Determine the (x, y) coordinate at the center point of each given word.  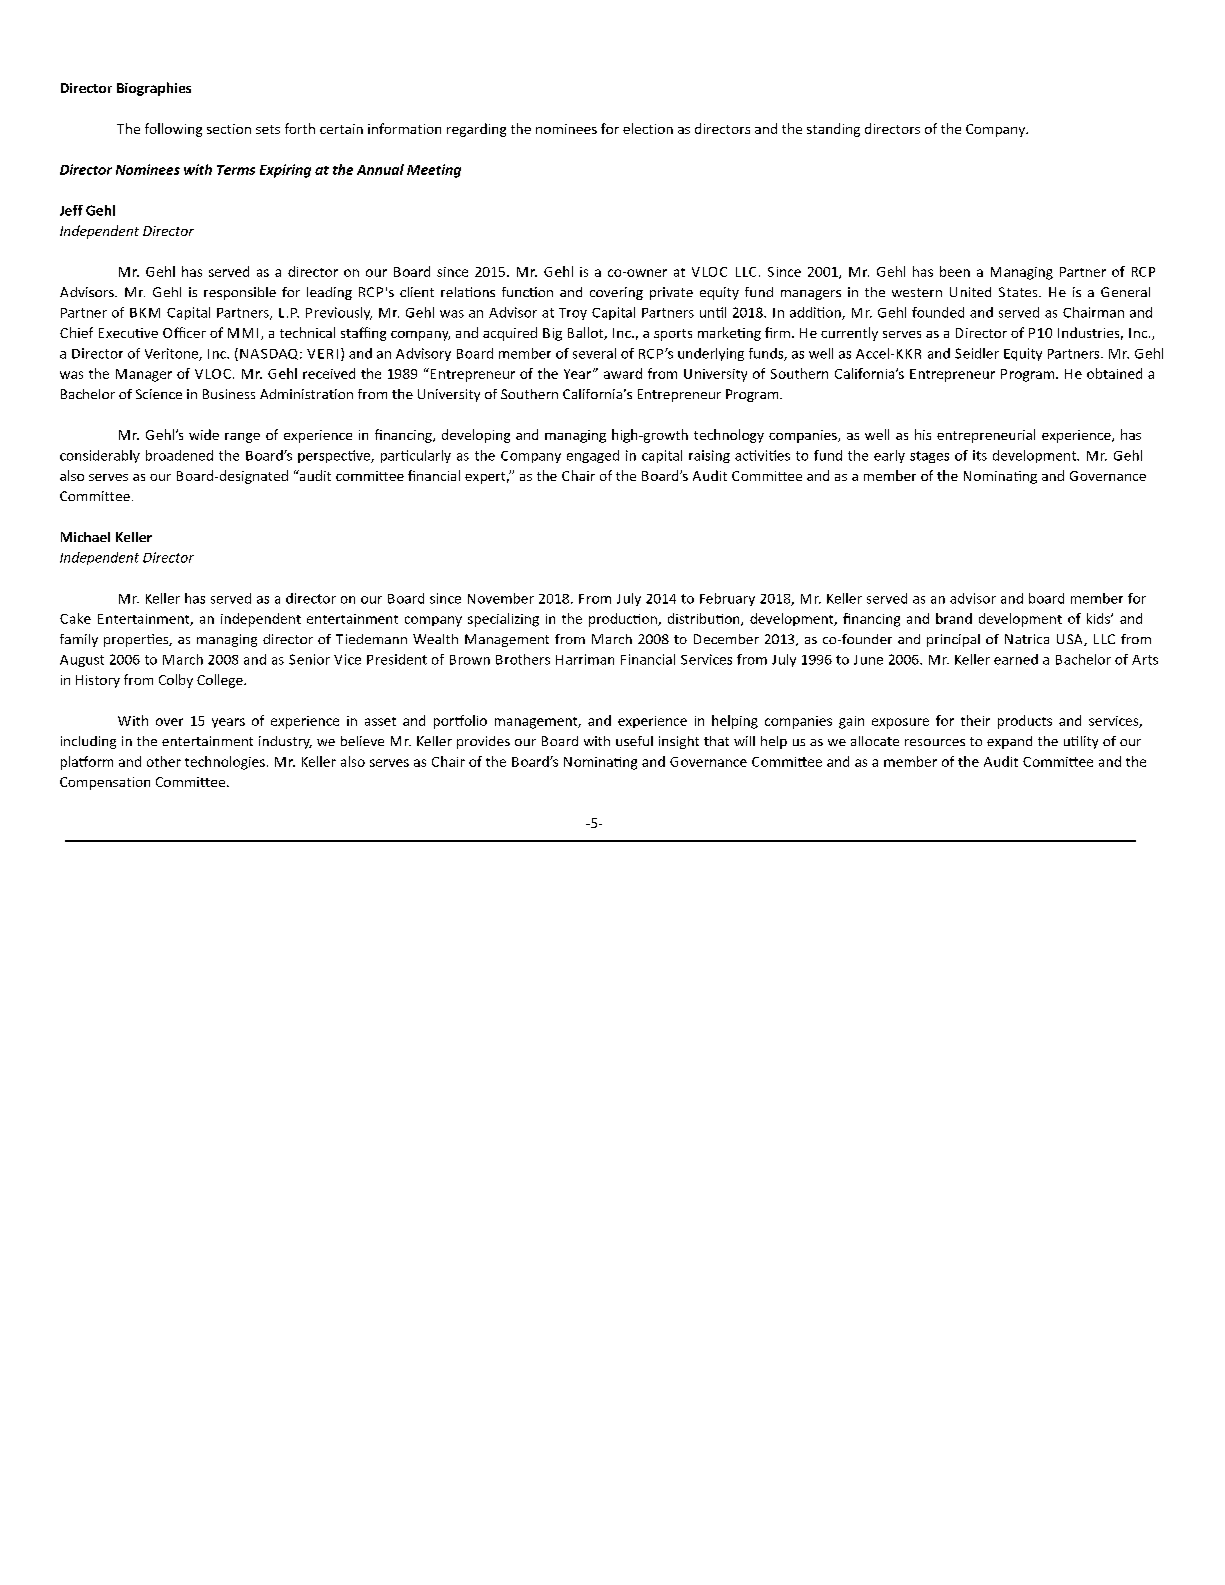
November (501, 598)
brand (954, 618)
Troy (573, 314)
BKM (145, 313)
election (648, 128)
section (229, 129)
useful (634, 741)
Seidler (977, 353)
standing (833, 130)
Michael (85, 537)
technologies (225, 763)
